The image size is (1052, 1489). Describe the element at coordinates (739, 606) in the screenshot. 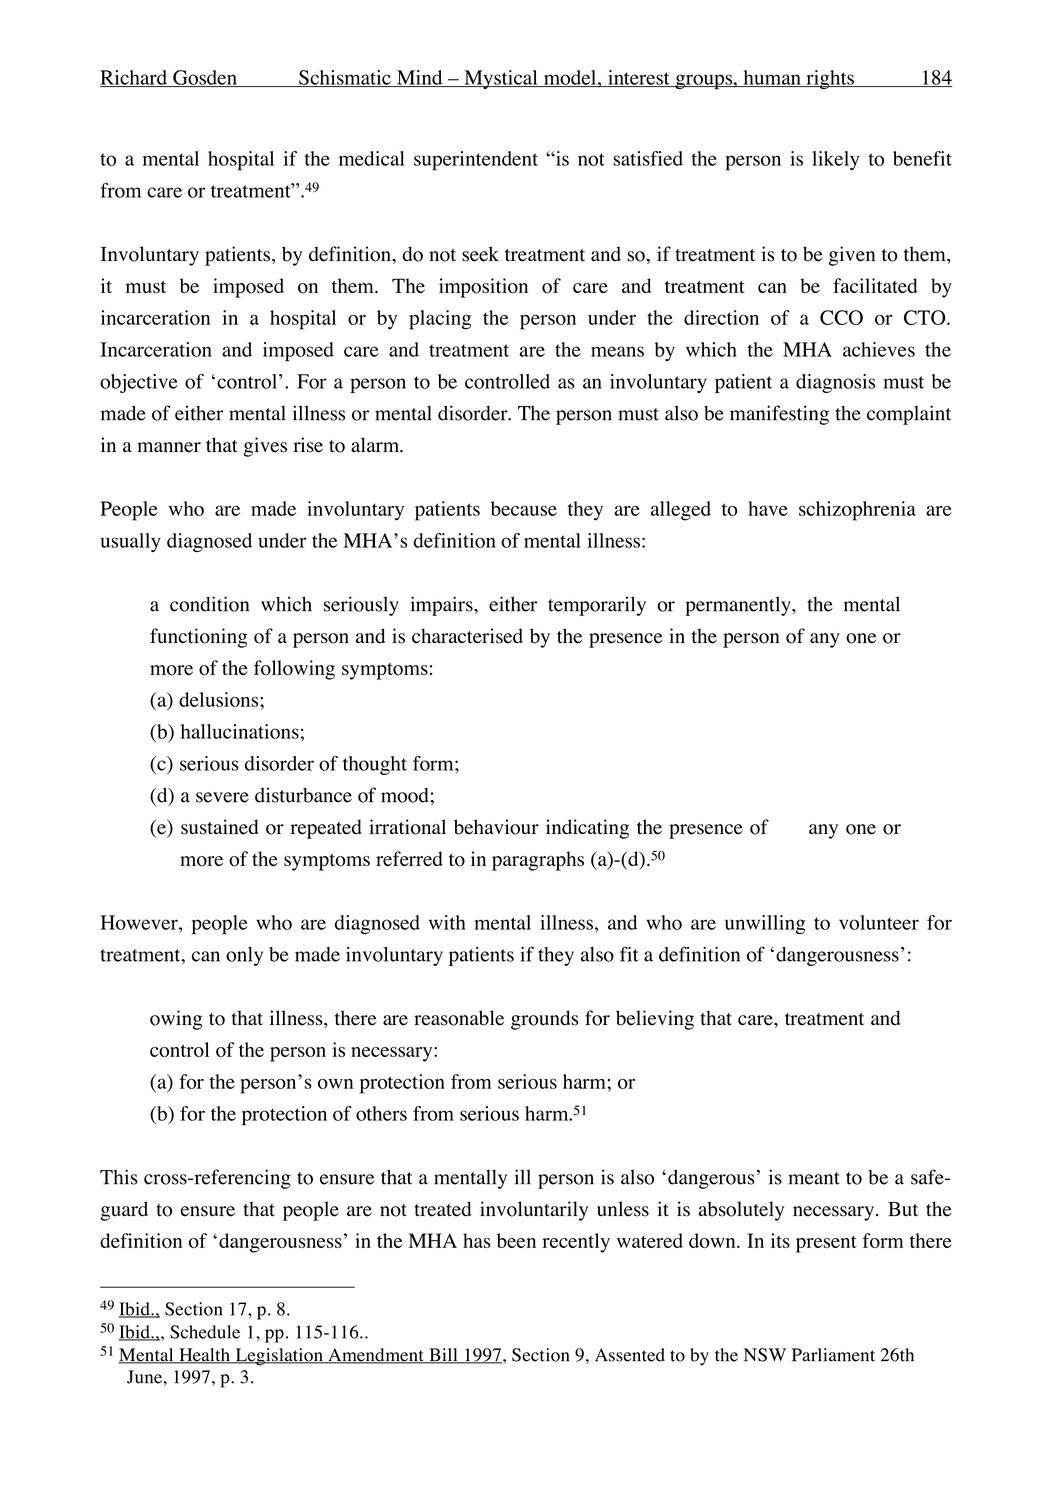

I see `permanently` at that location.
